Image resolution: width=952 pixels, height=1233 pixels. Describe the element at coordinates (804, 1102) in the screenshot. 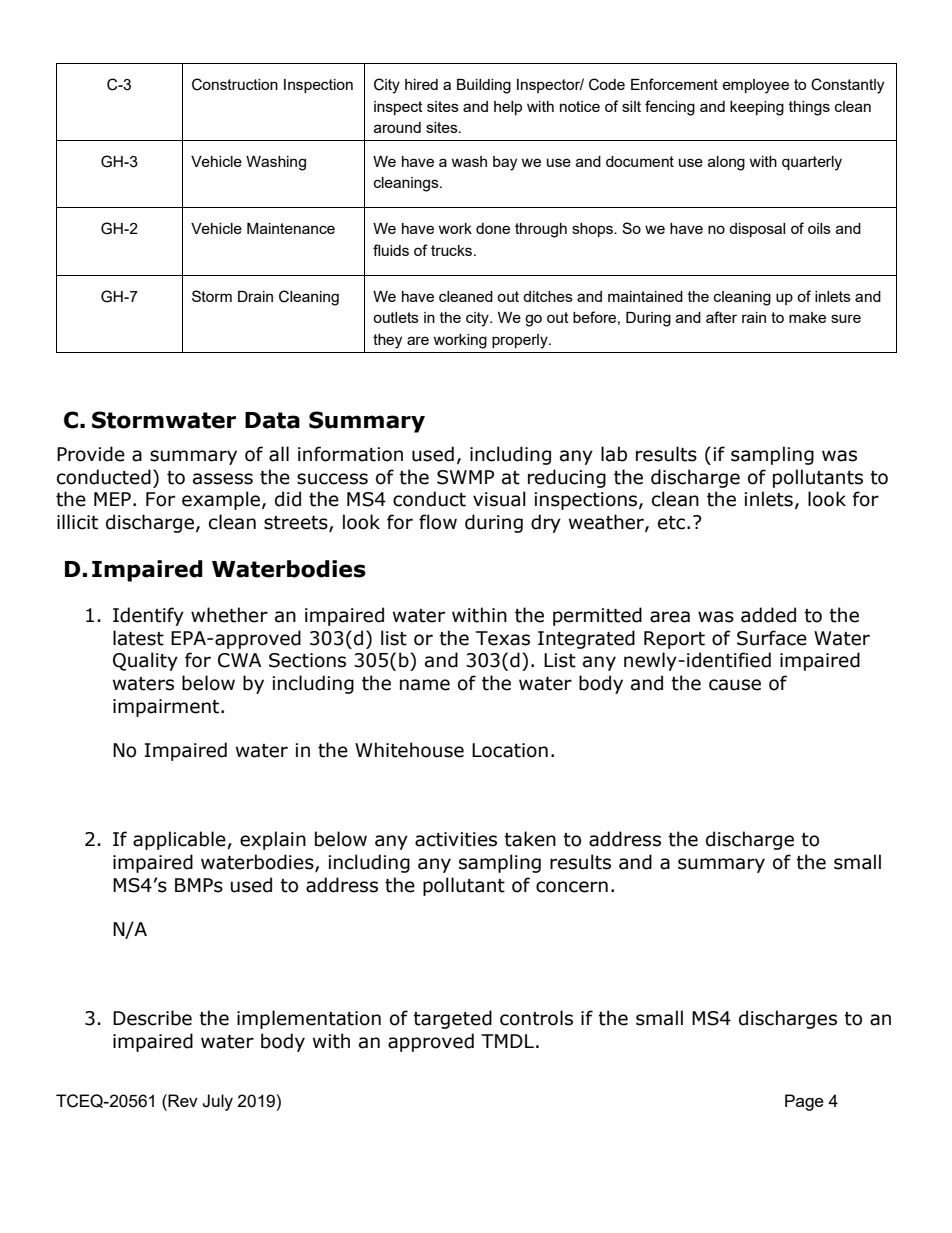

I see `Page` at that location.
